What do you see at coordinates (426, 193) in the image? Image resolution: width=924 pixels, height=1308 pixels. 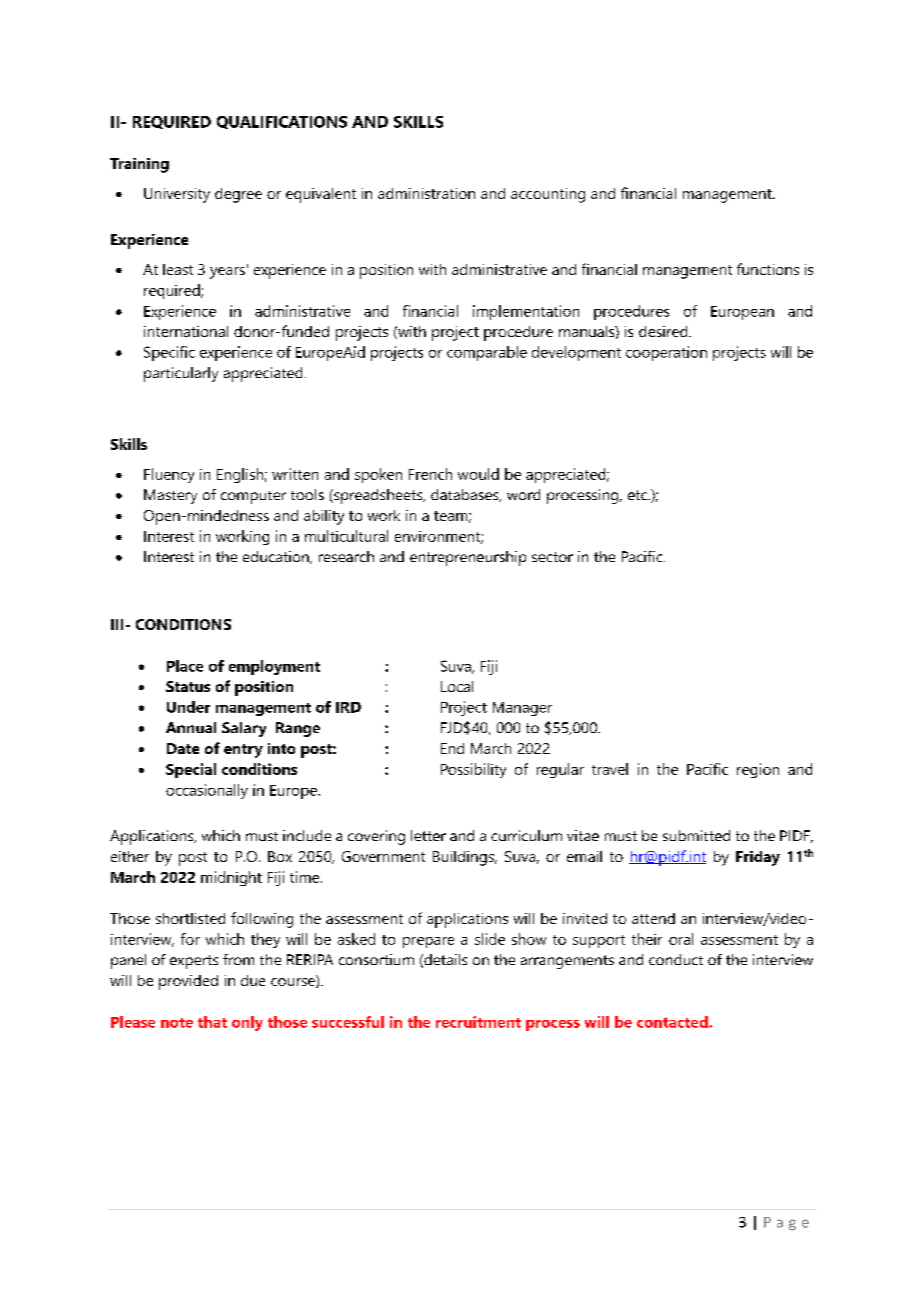 I see `administration` at bounding box center [426, 193].
